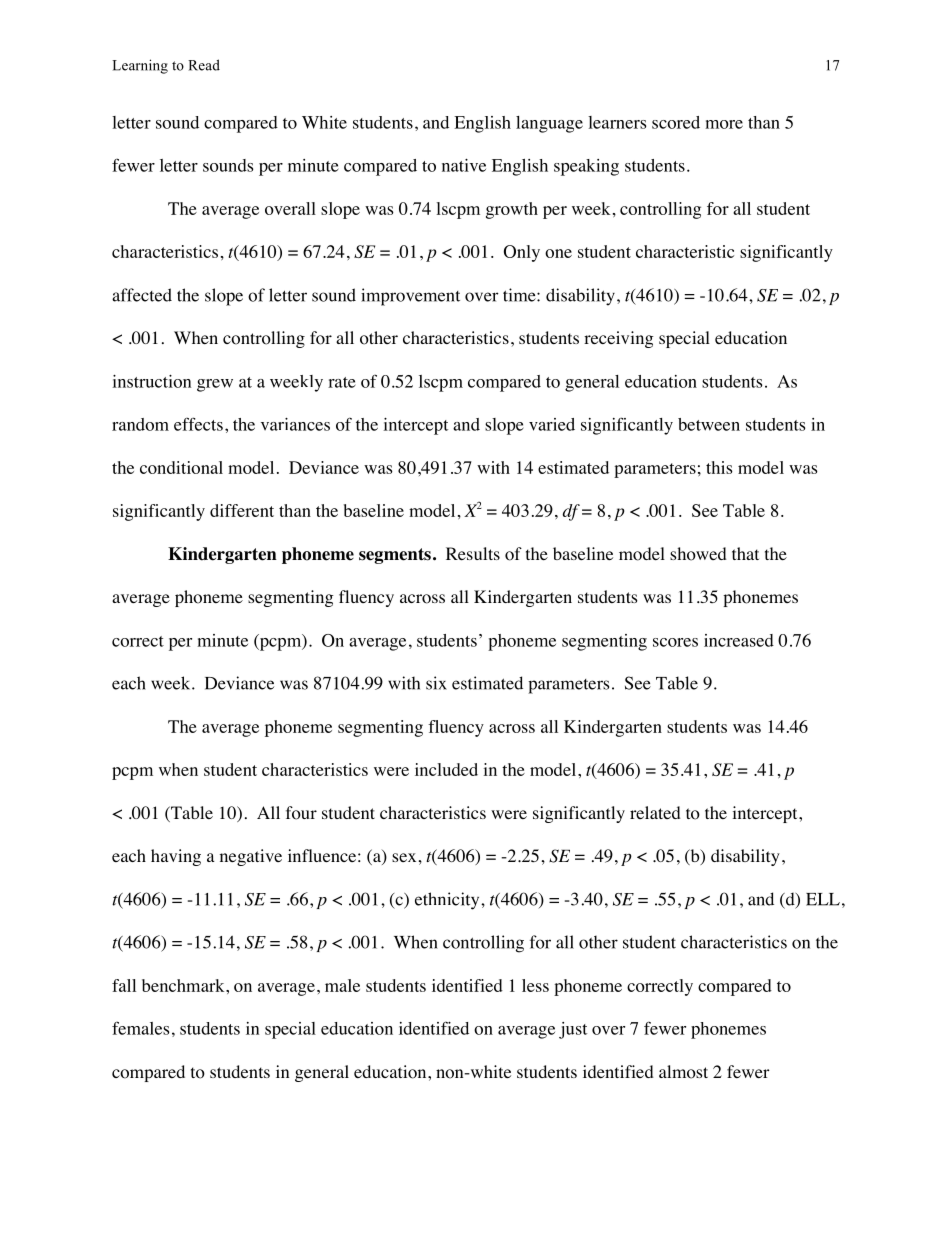 The image size is (952, 1233). Describe the element at coordinates (473, 553) in the screenshot. I see `Results` at that location.
